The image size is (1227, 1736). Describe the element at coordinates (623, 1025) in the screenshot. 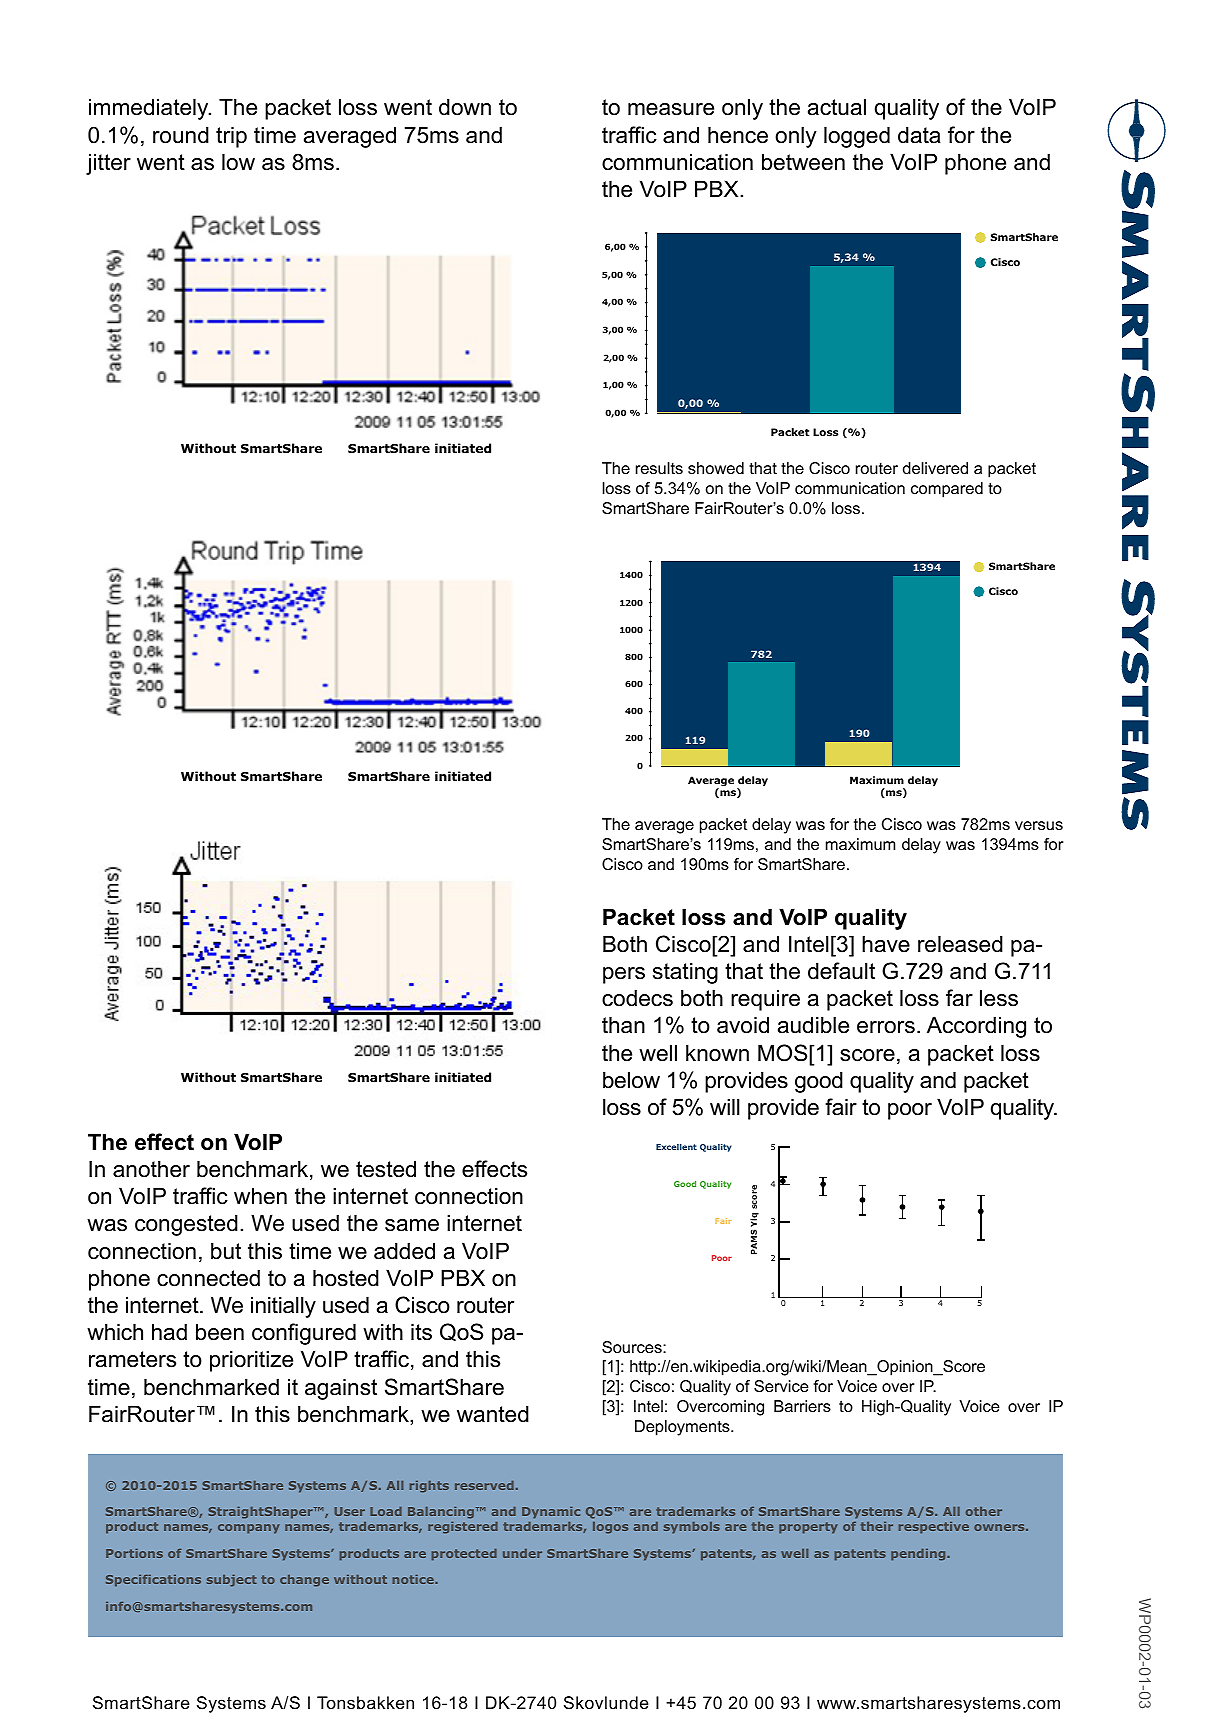

I see `than` at that location.
